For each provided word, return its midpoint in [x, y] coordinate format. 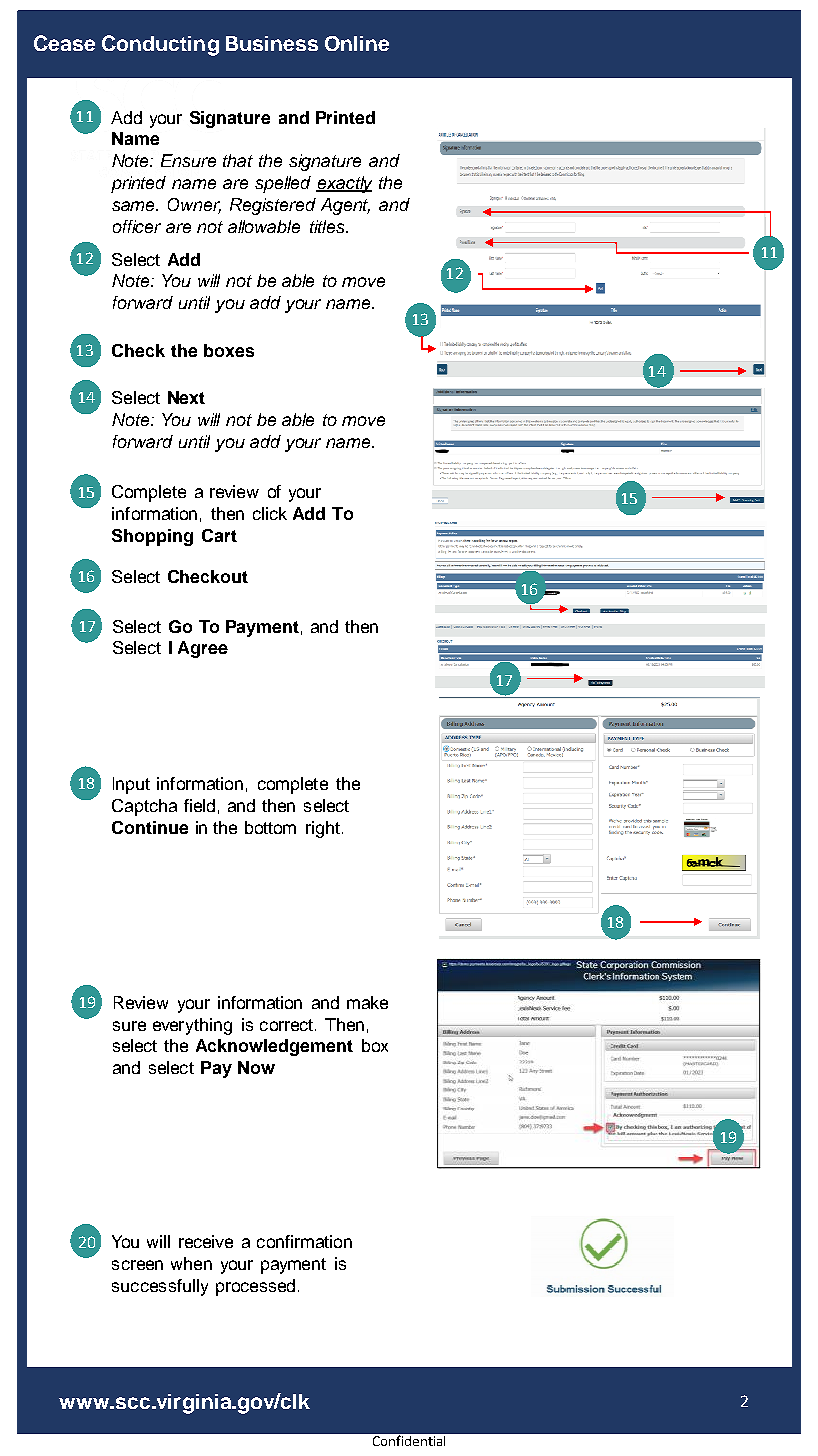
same [135, 206]
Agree [203, 649]
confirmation [304, 1241]
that [238, 160]
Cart [219, 535]
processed [255, 1287]
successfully [160, 1287]
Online [357, 43]
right [323, 829]
